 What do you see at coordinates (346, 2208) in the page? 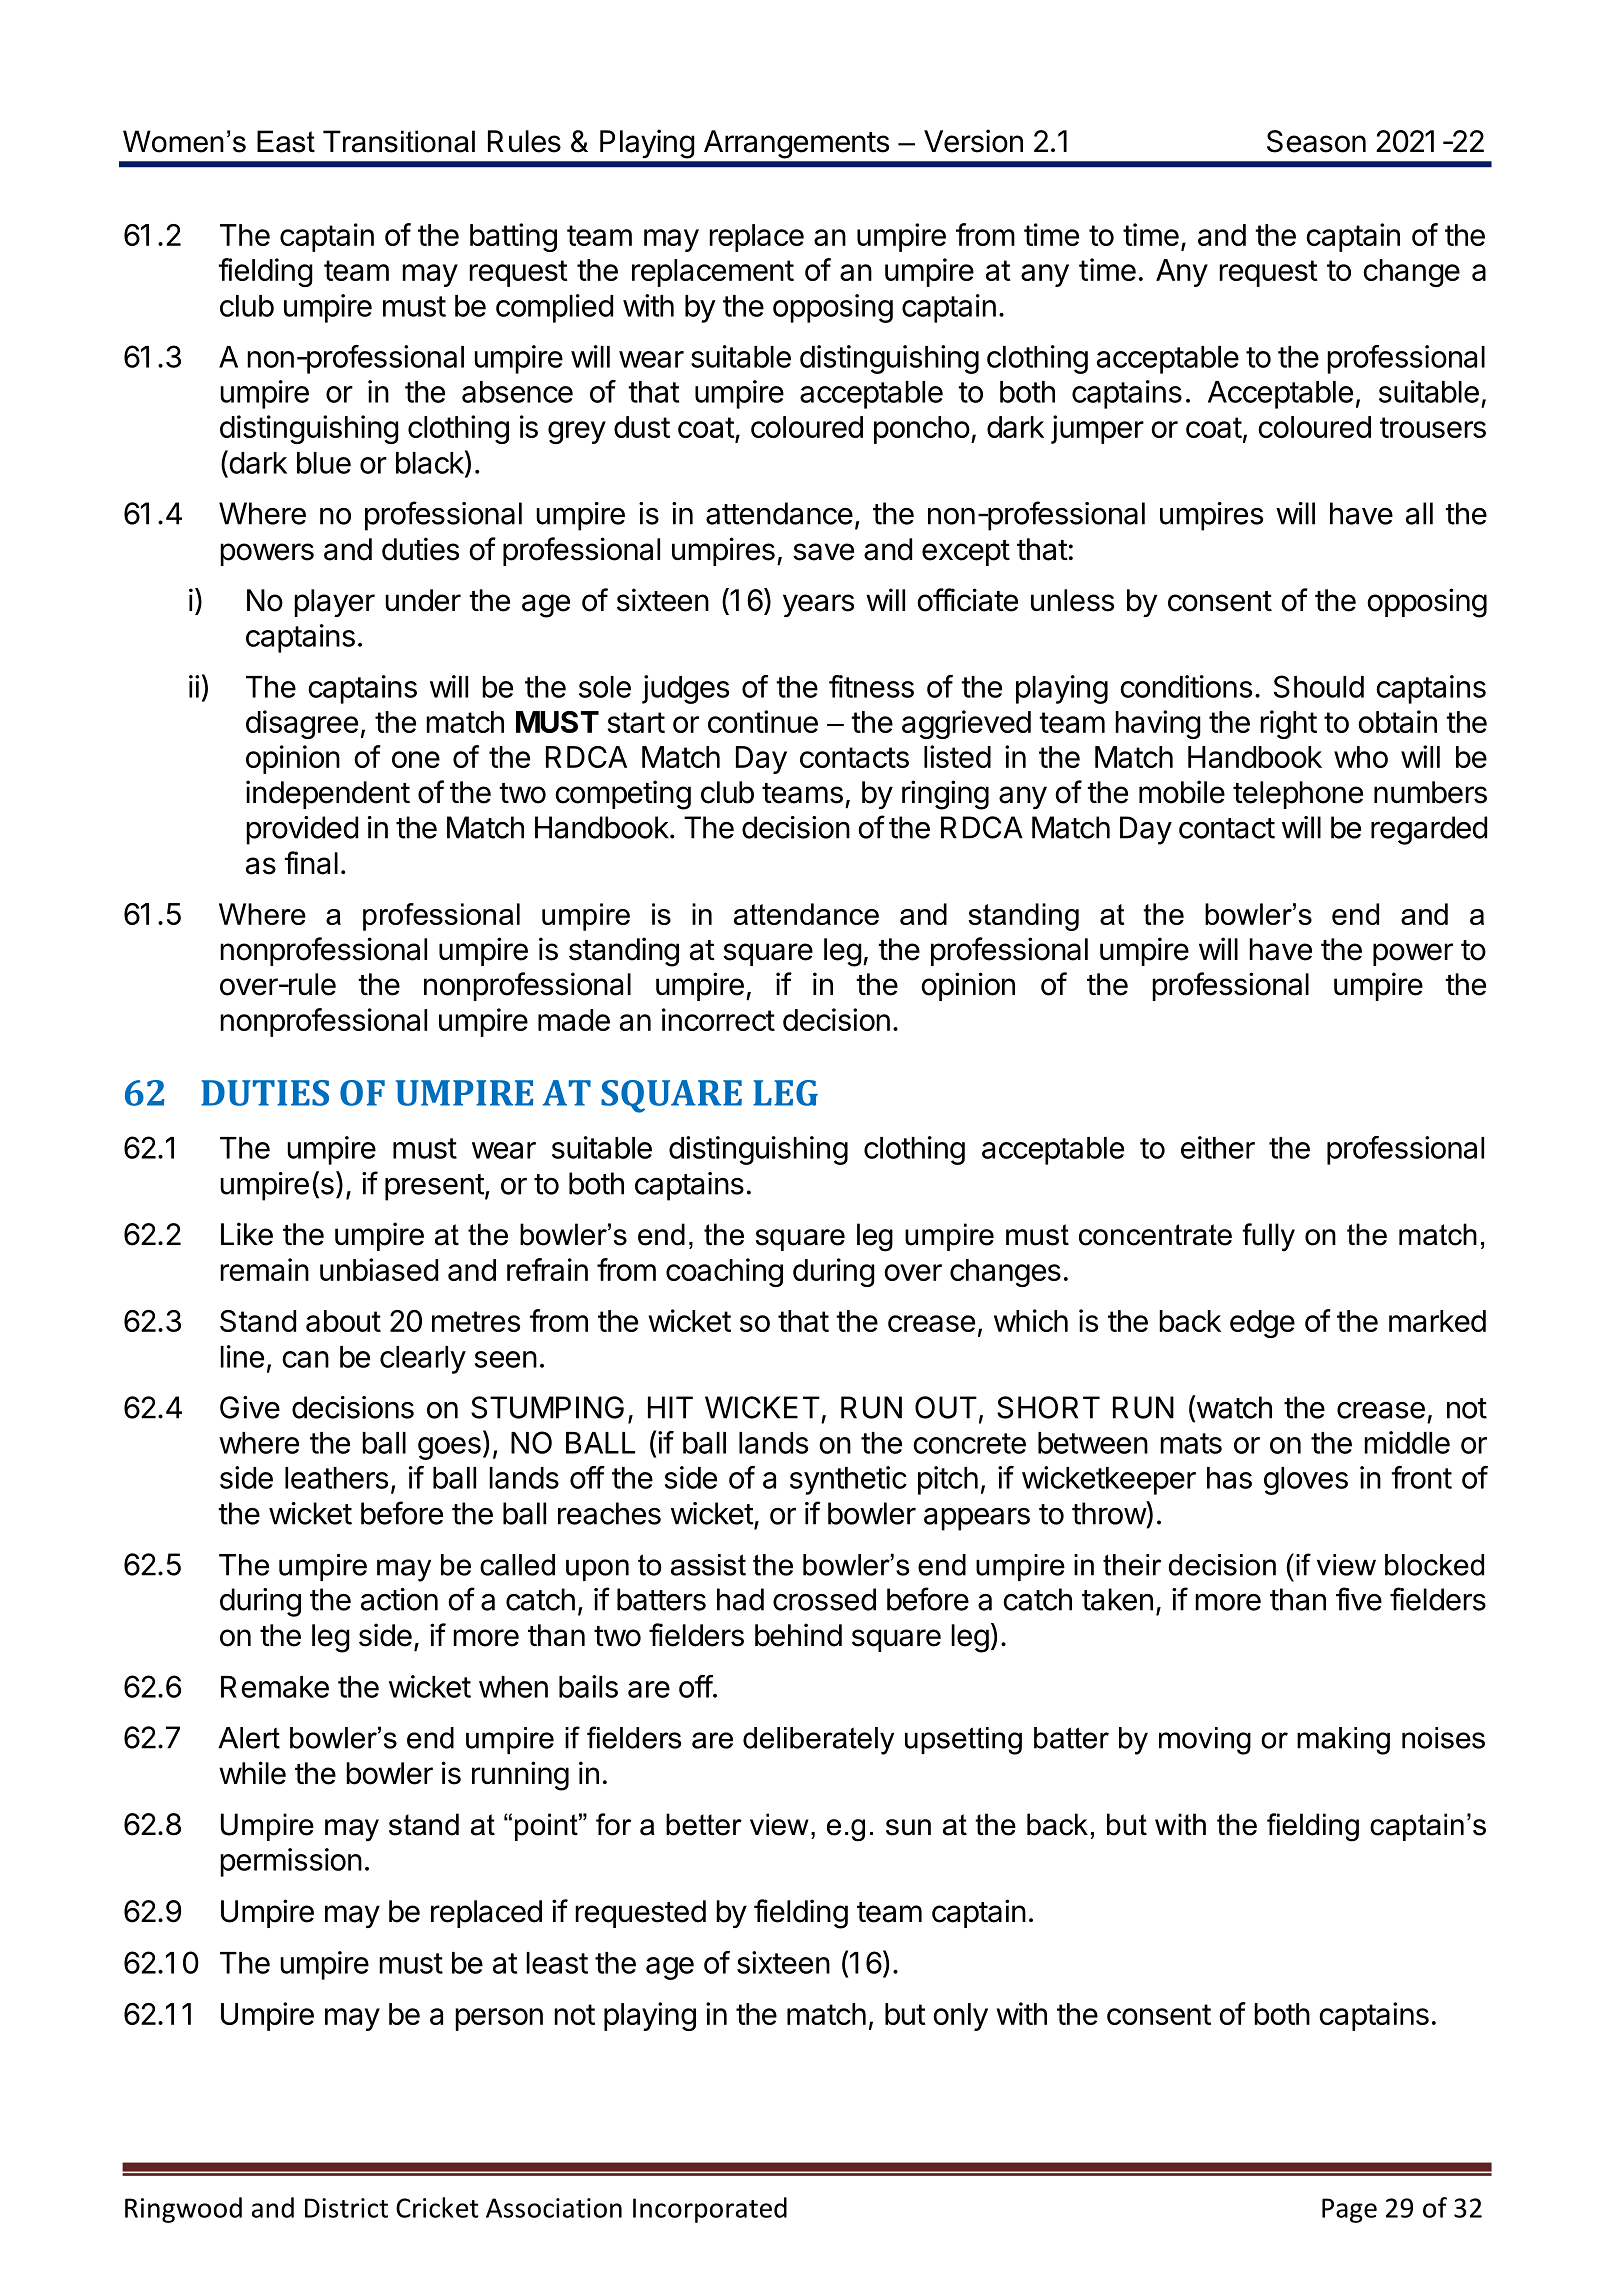
I see `District` at bounding box center [346, 2208].
